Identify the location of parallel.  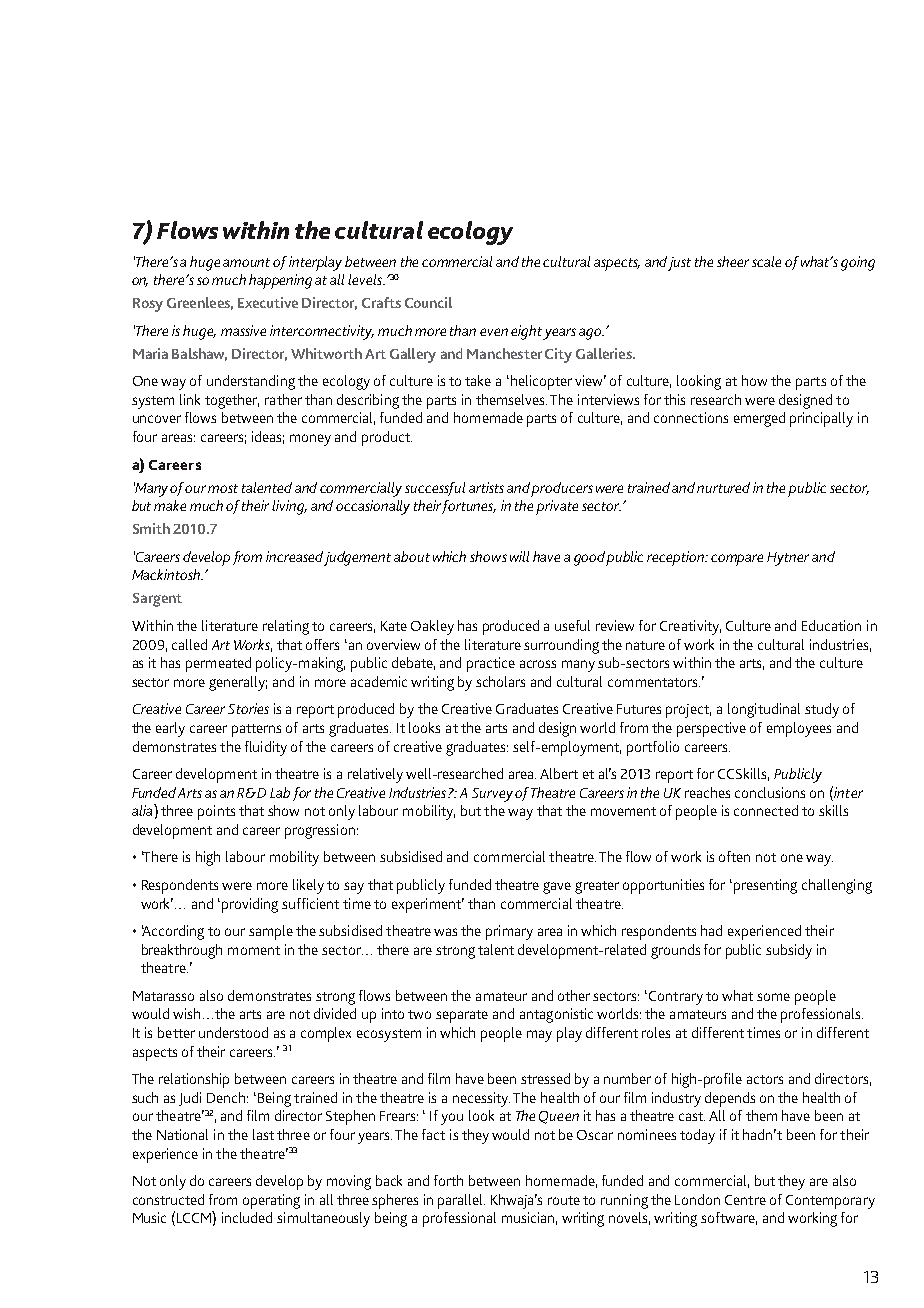
(461, 1201).
